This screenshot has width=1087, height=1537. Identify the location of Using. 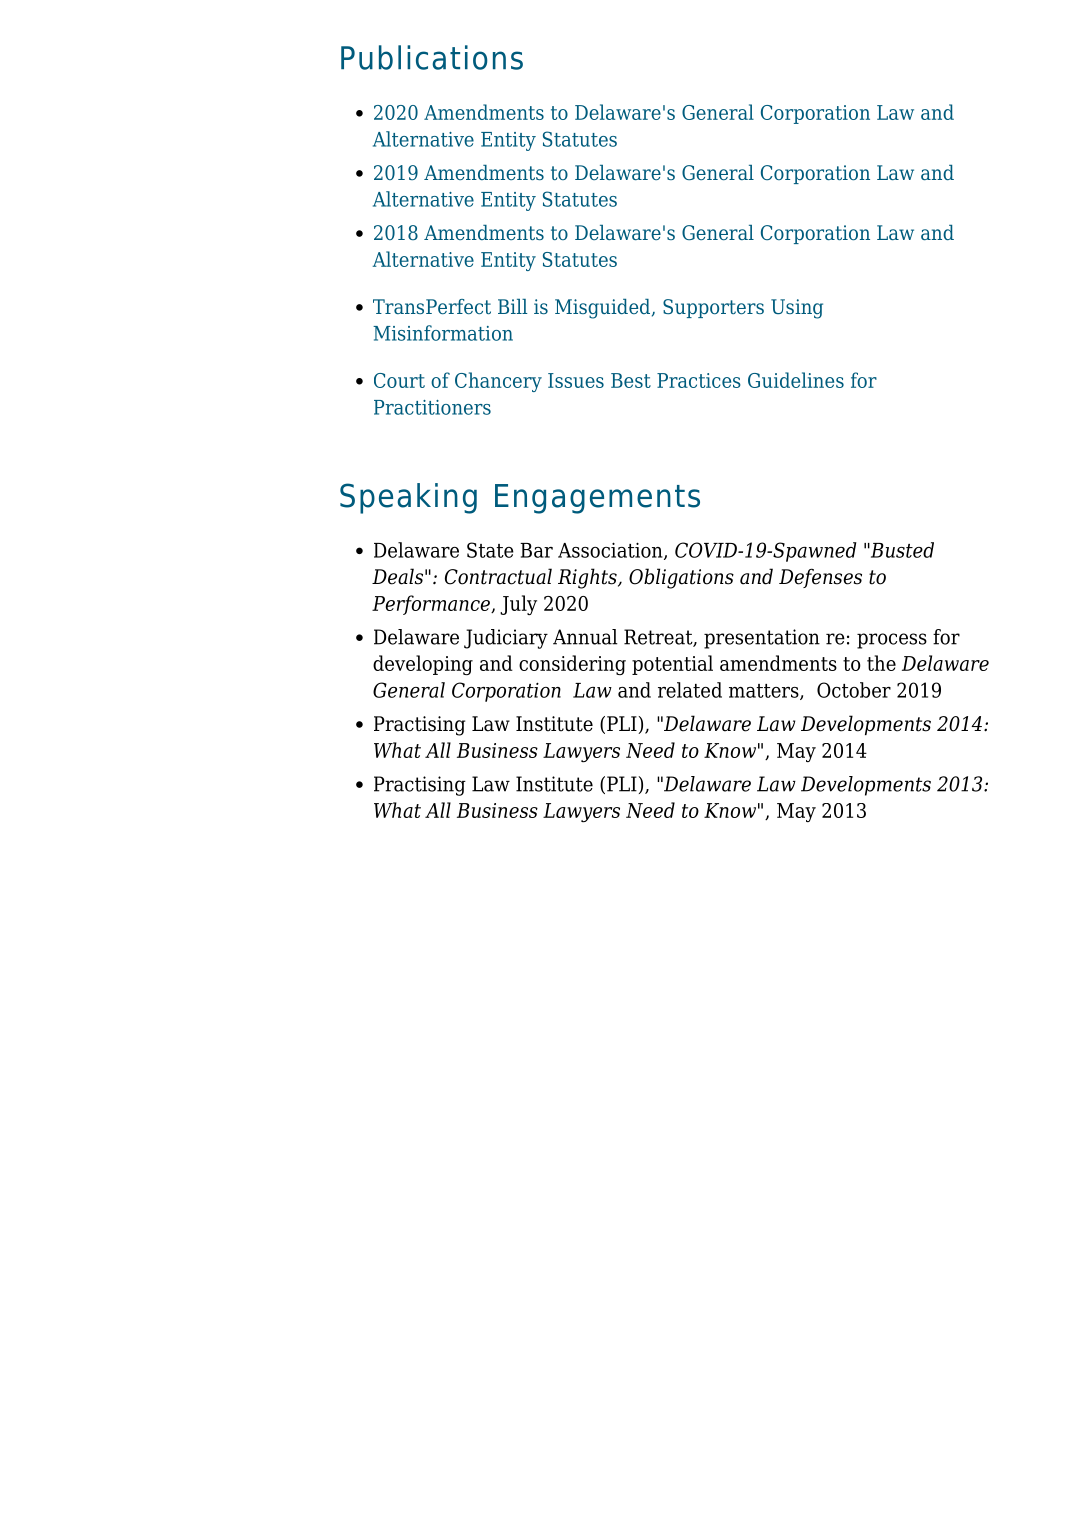
(797, 309).
